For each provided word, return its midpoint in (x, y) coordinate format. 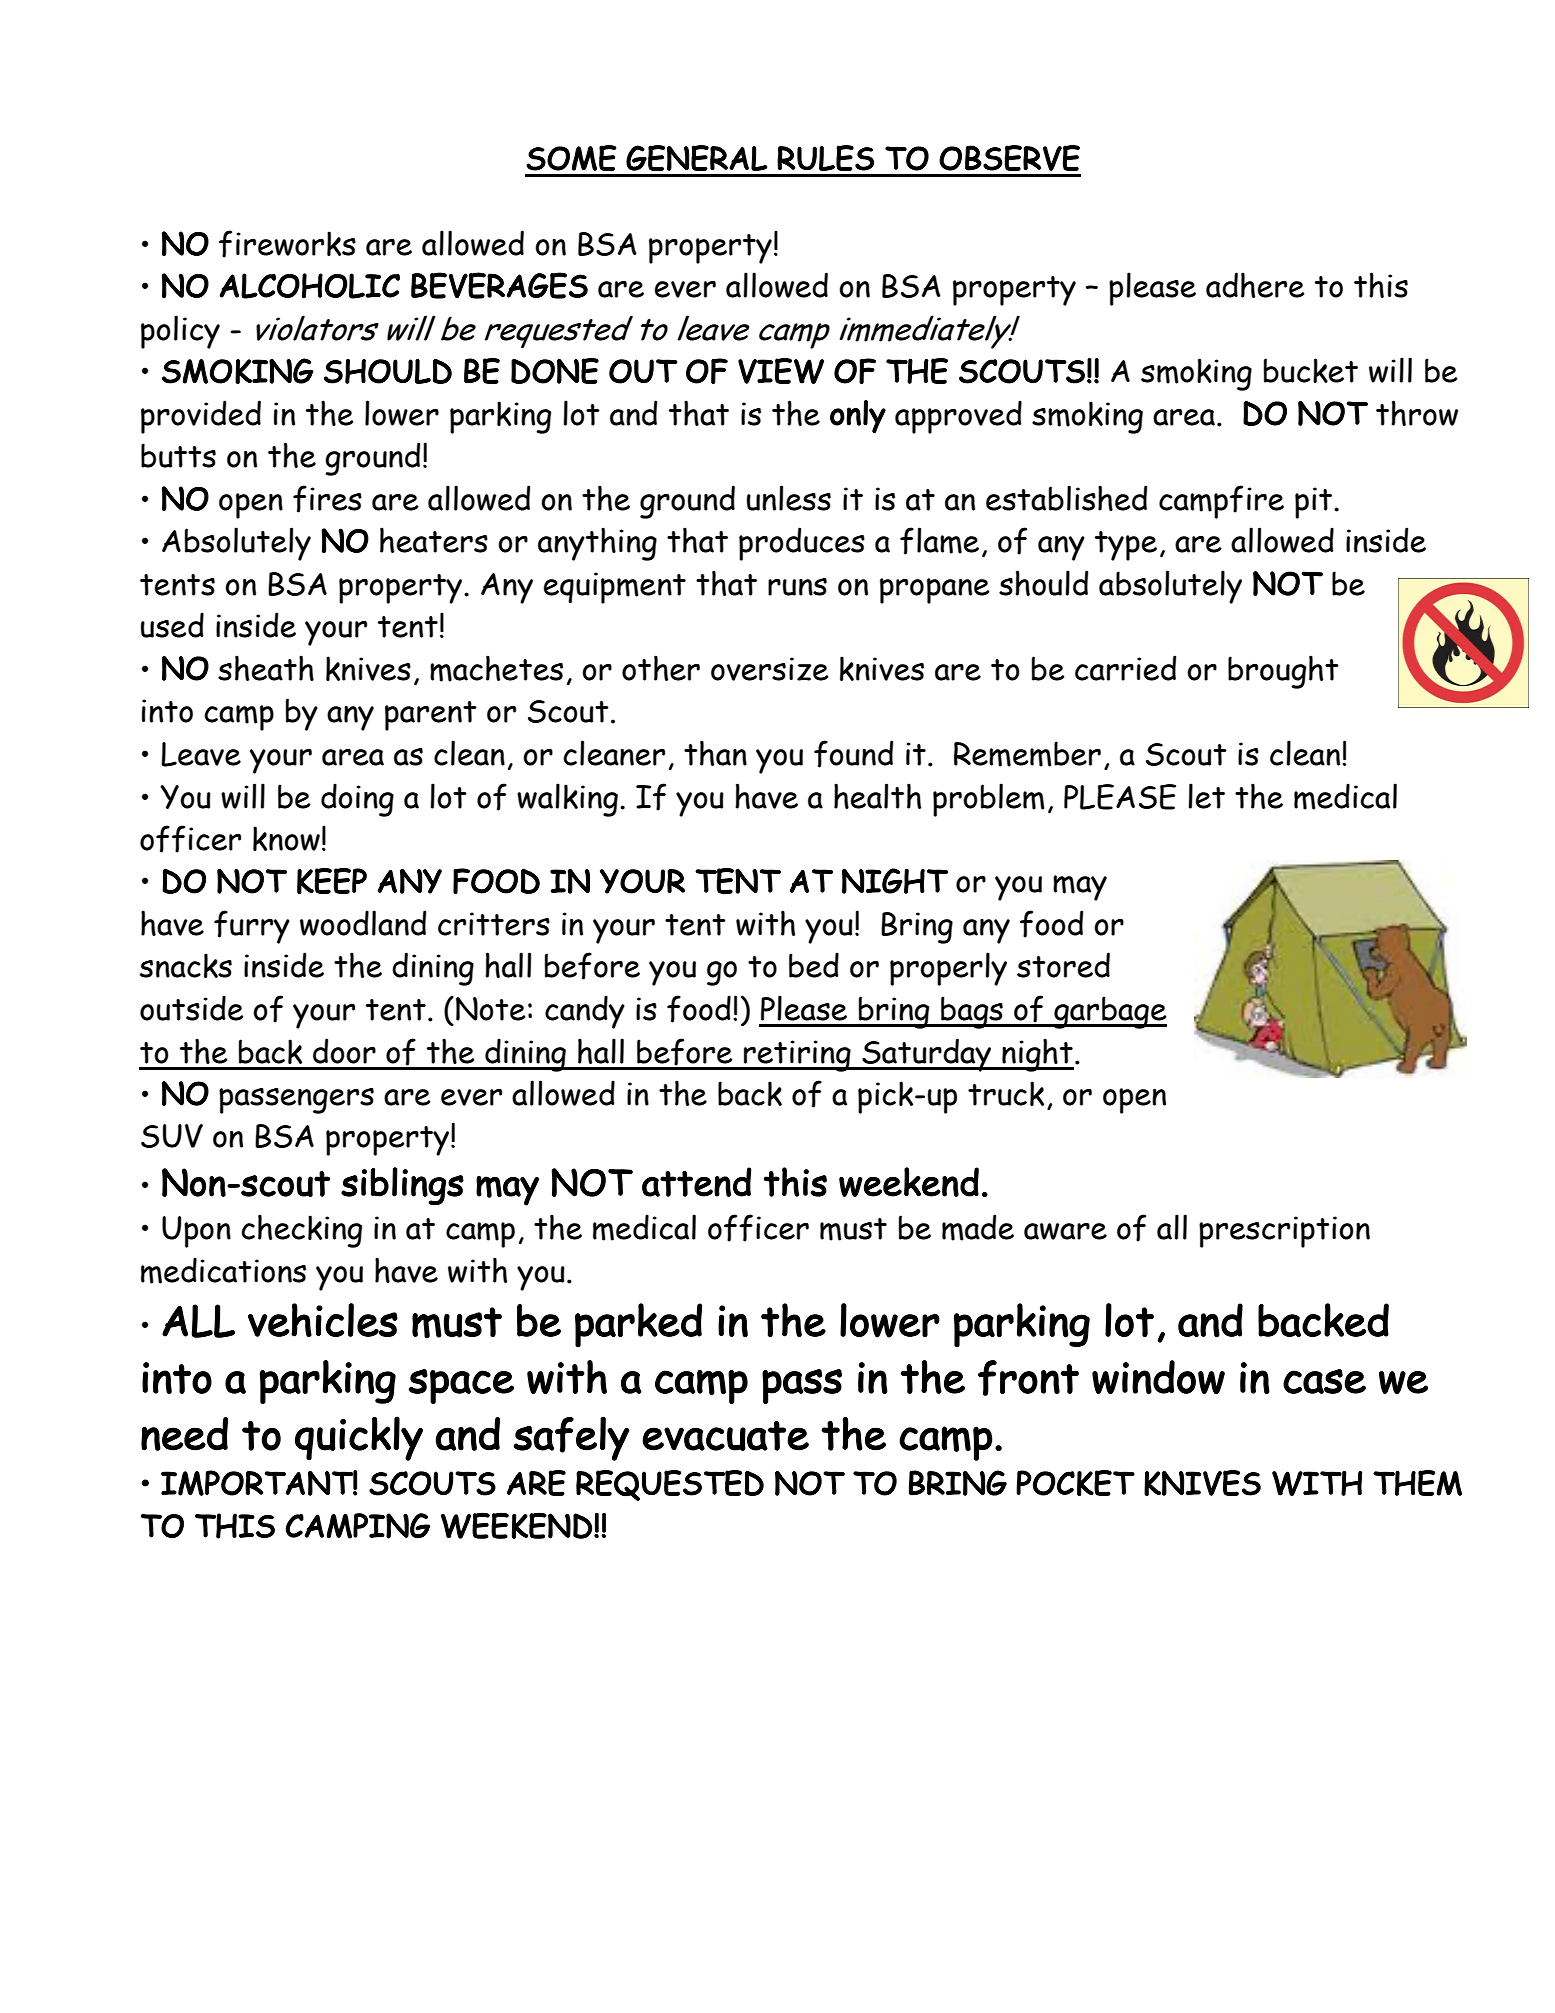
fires (327, 499)
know (286, 838)
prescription (1284, 1232)
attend (696, 1182)
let (1206, 796)
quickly (359, 1438)
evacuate (726, 1436)
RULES (825, 158)
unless (789, 498)
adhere (1255, 285)
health (877, 796)
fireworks (287, 244)
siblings (402, 1186)
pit (1315, 503)
